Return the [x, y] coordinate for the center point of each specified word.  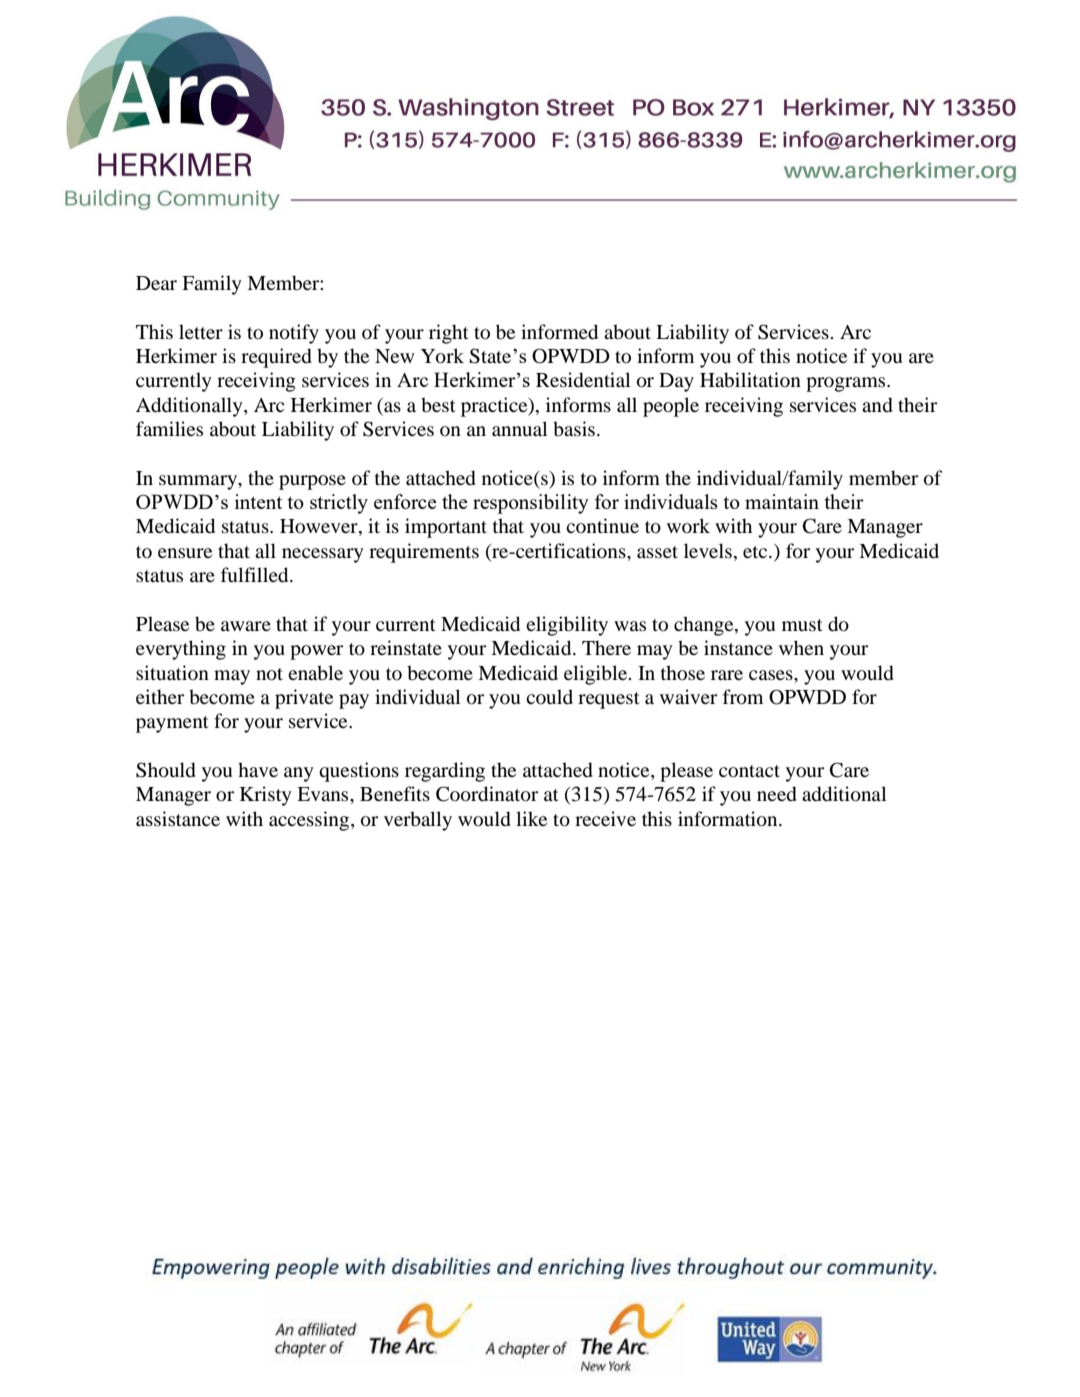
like [531, 818]
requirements [424, 553]
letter [201, 331]
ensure [185, 553]
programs [847, 384]
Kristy [266, 796]
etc [756, 552]
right [449, 334]
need [777, 794]
